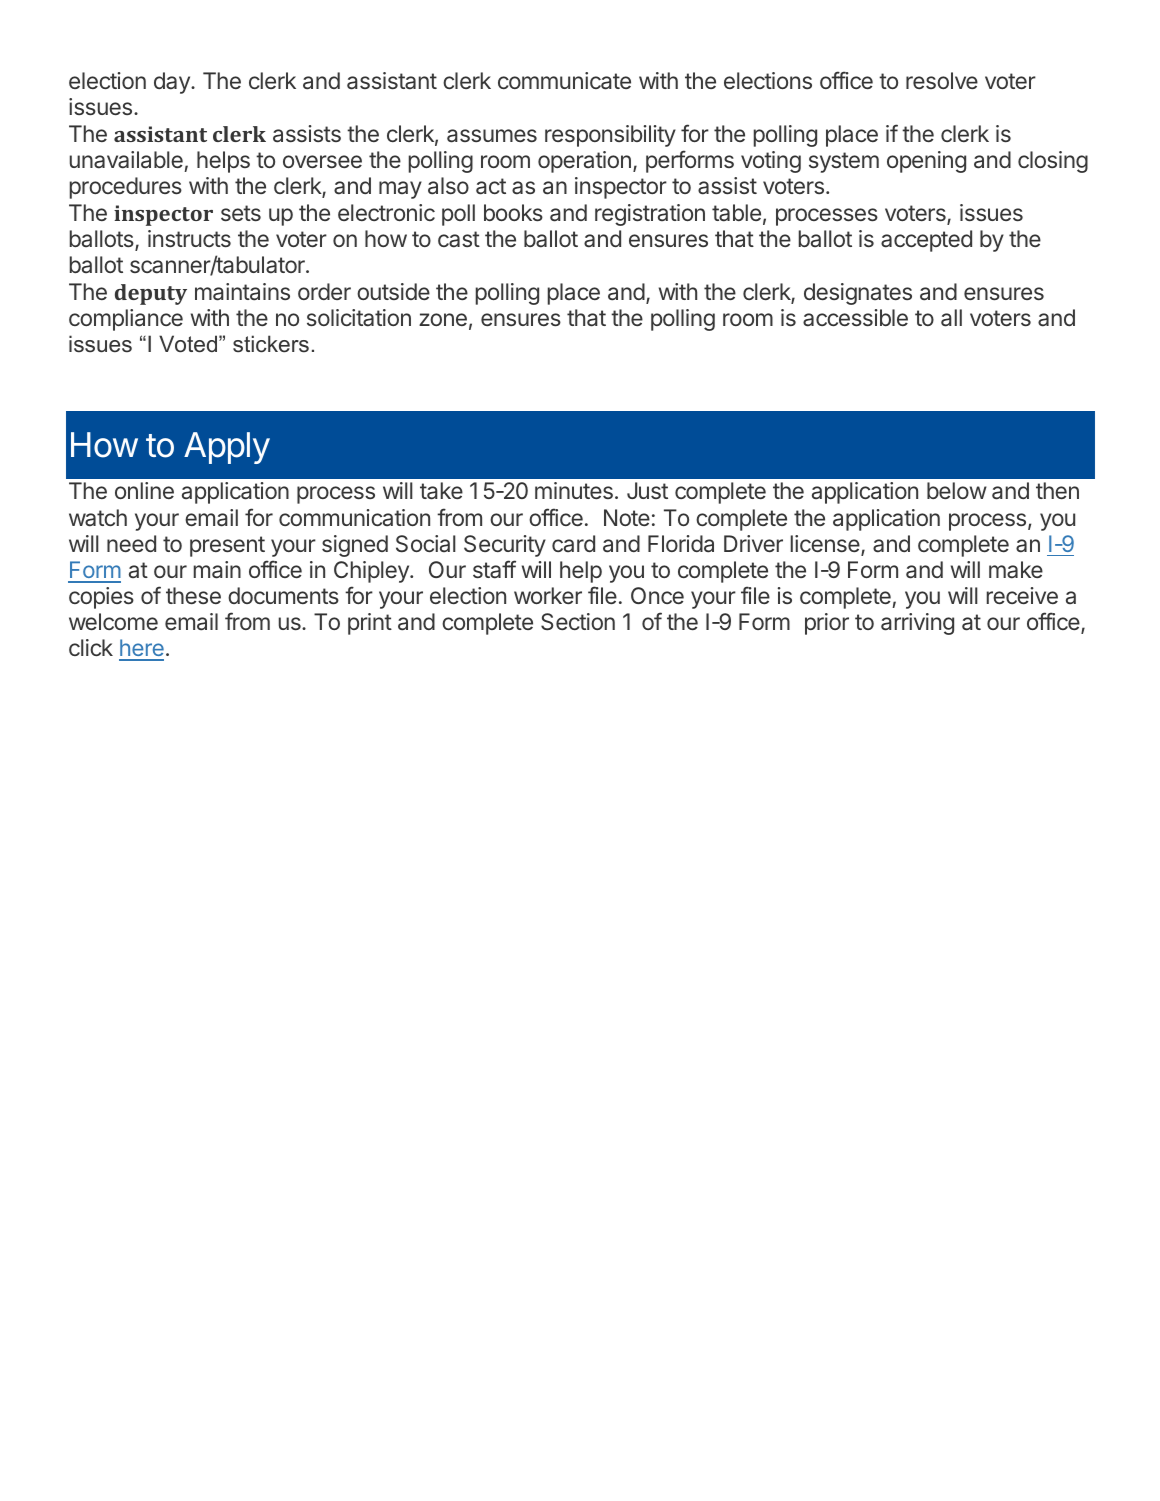  I want to click on Voted, so click(189, 344).
